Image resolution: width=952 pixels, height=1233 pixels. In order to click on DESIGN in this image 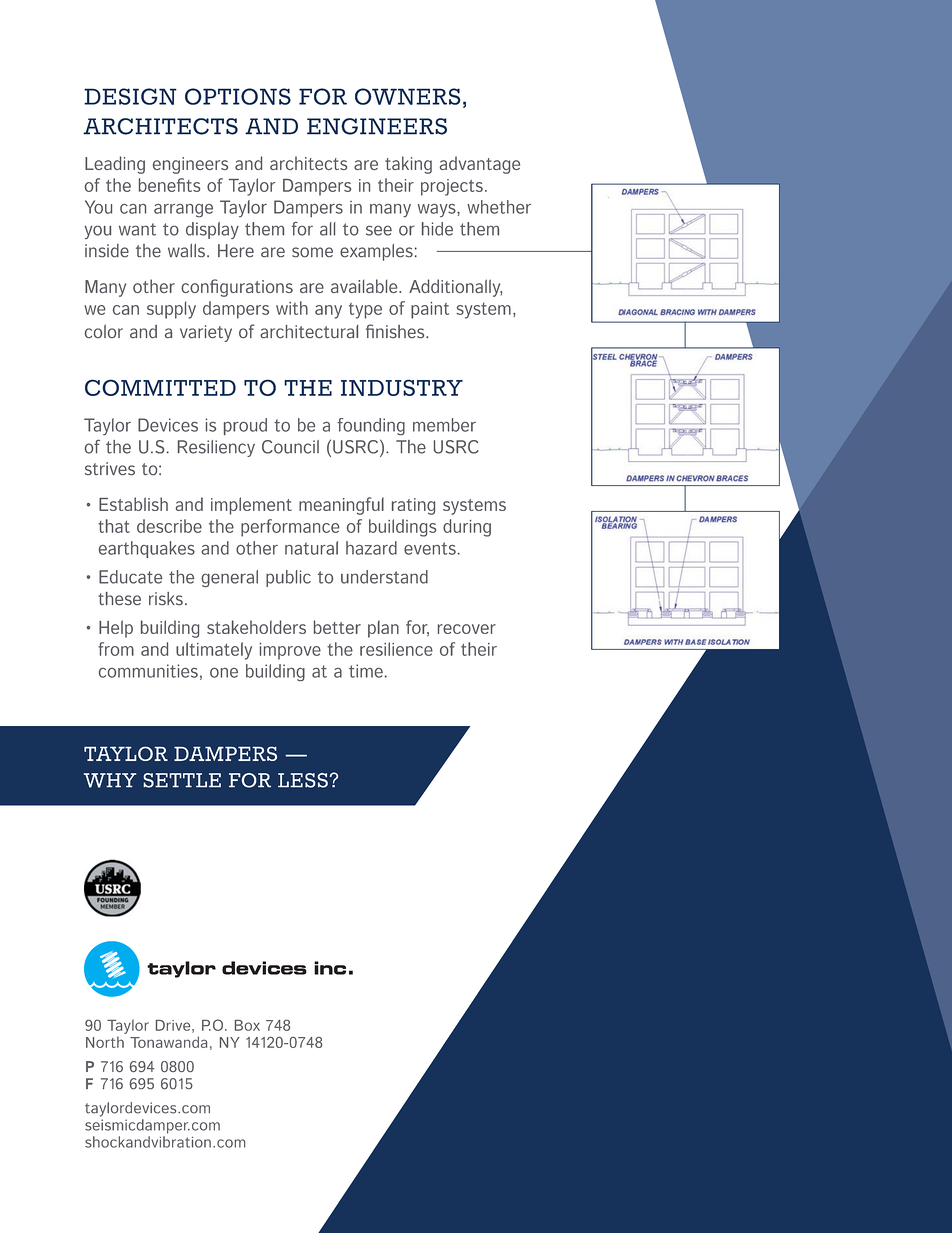, I will do `click(130, 96)`.
